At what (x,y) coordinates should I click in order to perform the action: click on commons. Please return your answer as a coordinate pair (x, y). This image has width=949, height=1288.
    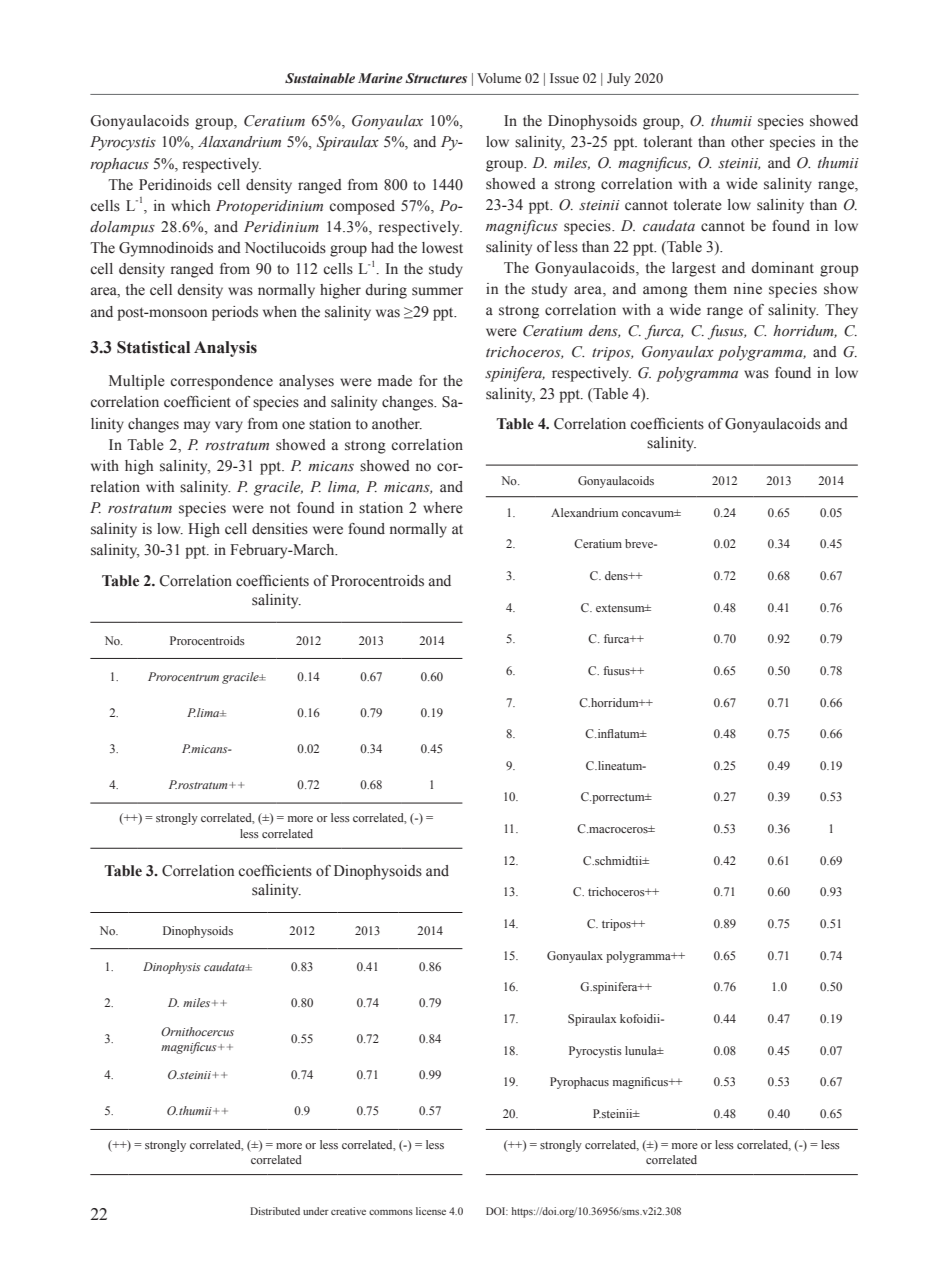
    Looking at the image, I should click on (391, 1212).
